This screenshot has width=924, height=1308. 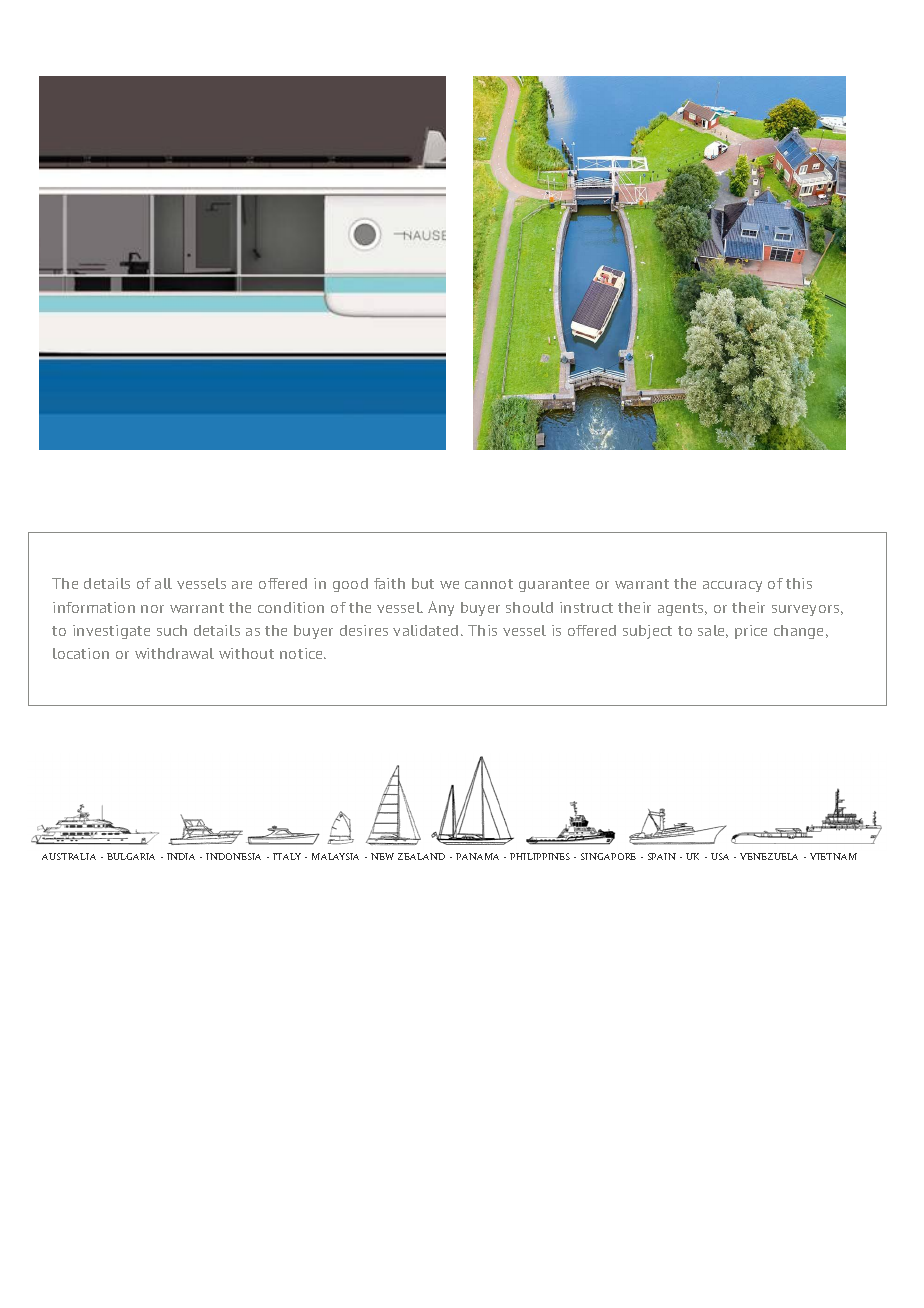 What do you see at coordinates (720, 856) in the screenshot?
I see `USA` at bounding box center [720, 856].
